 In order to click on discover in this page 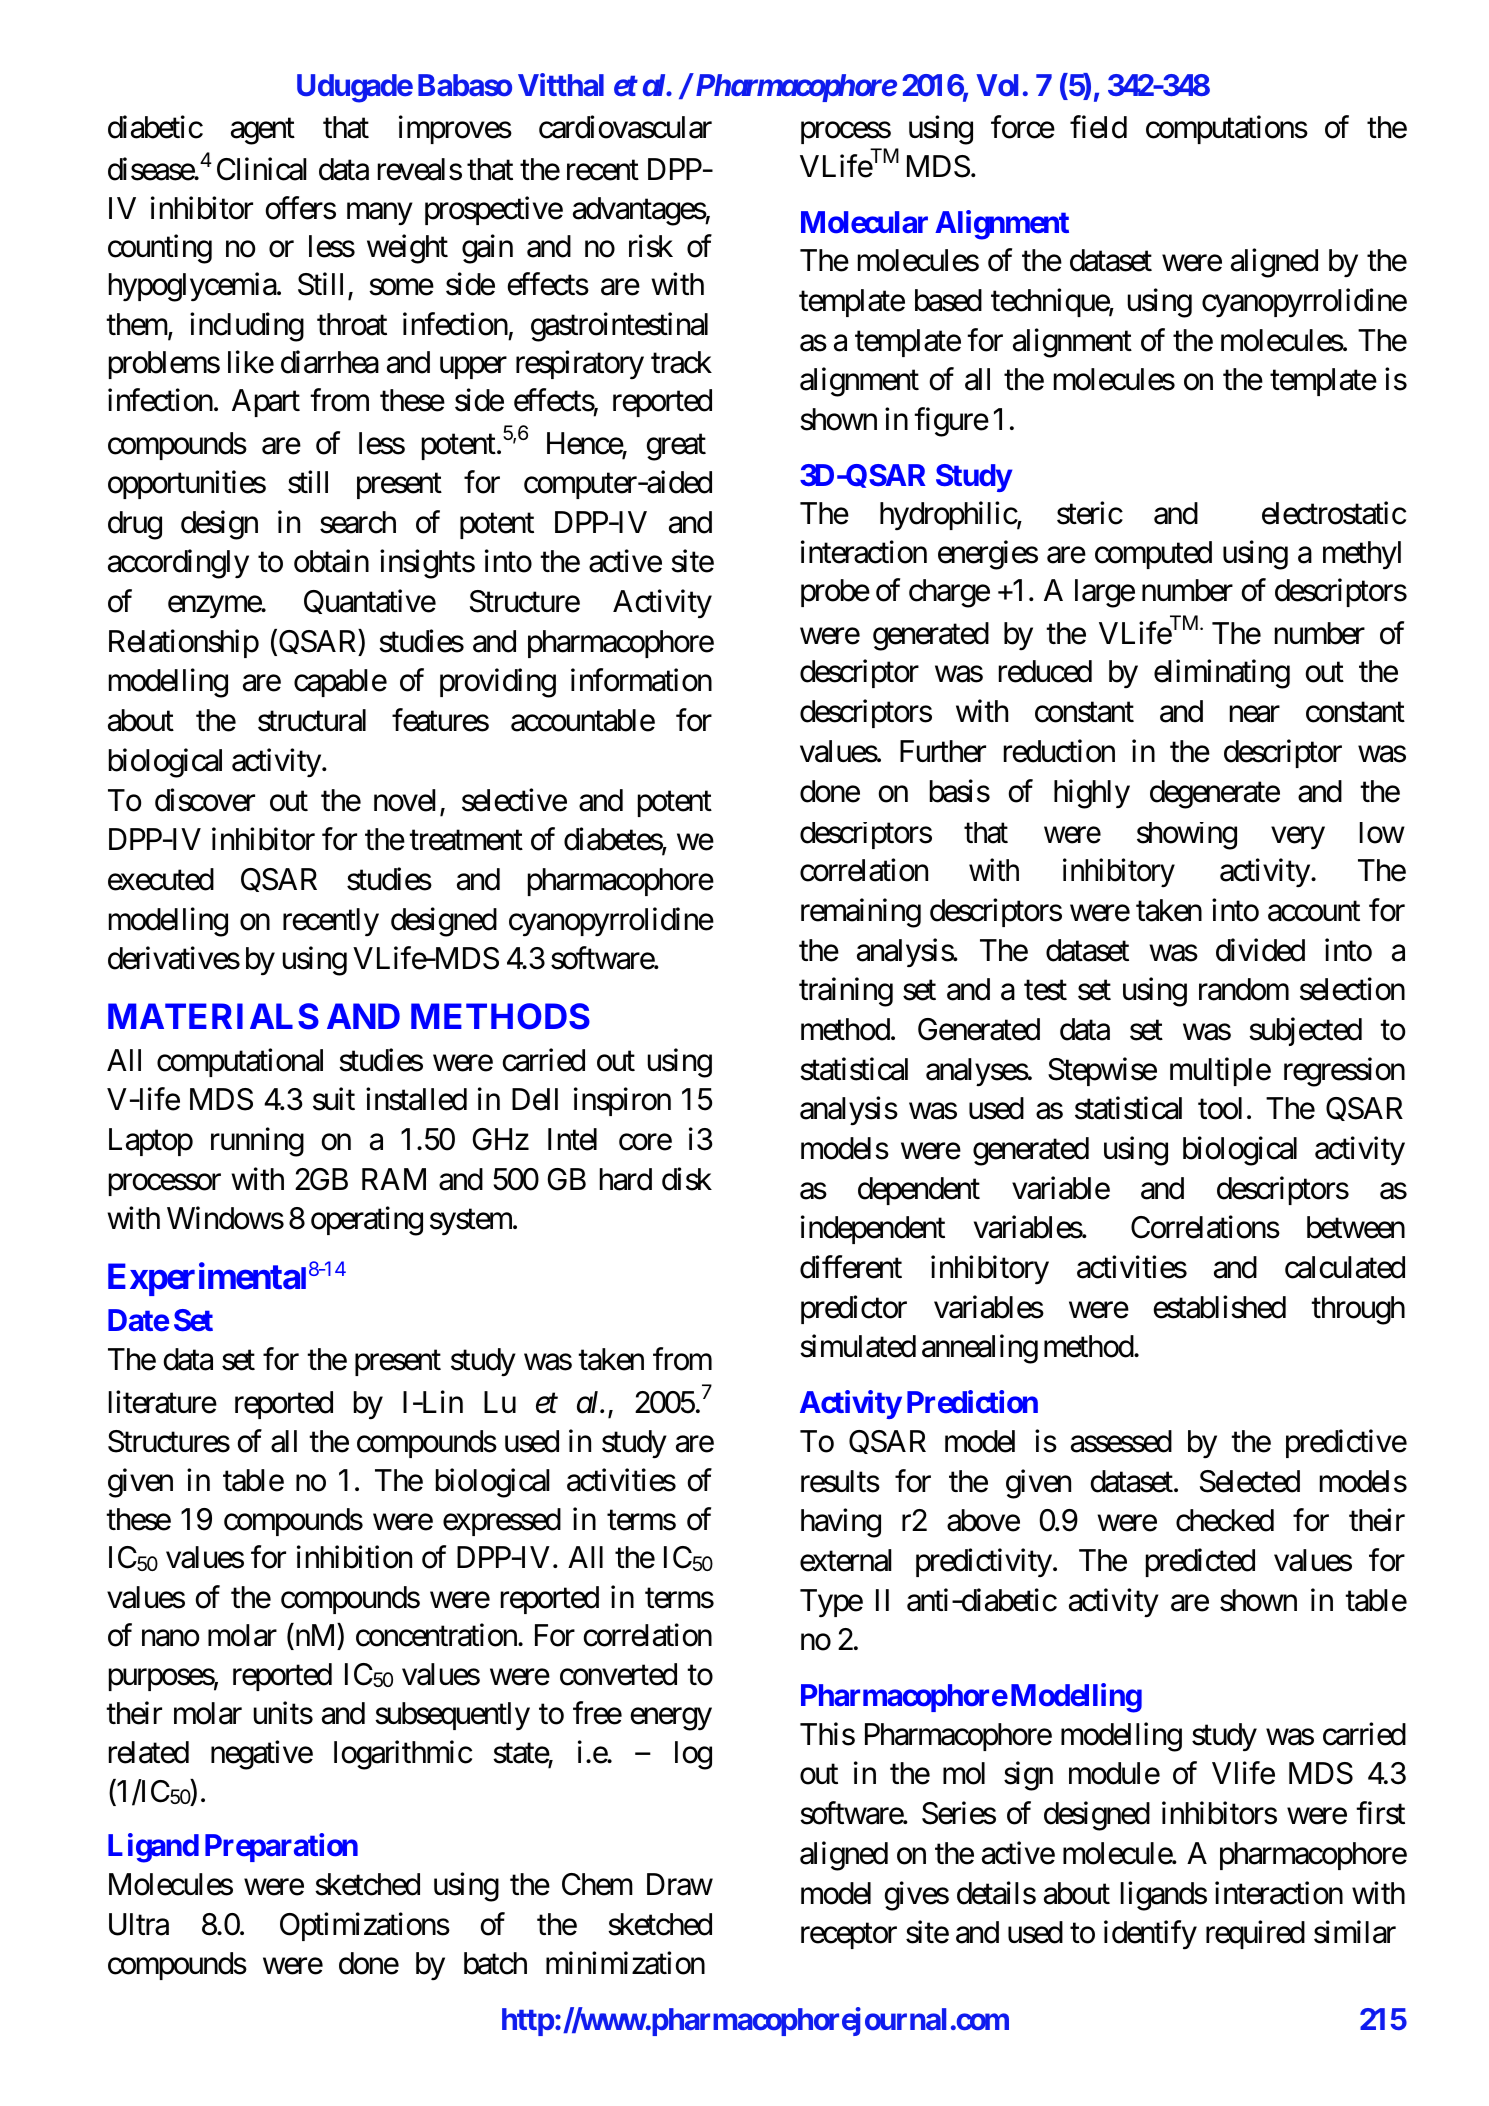, I will do `click(205, 800)`.
